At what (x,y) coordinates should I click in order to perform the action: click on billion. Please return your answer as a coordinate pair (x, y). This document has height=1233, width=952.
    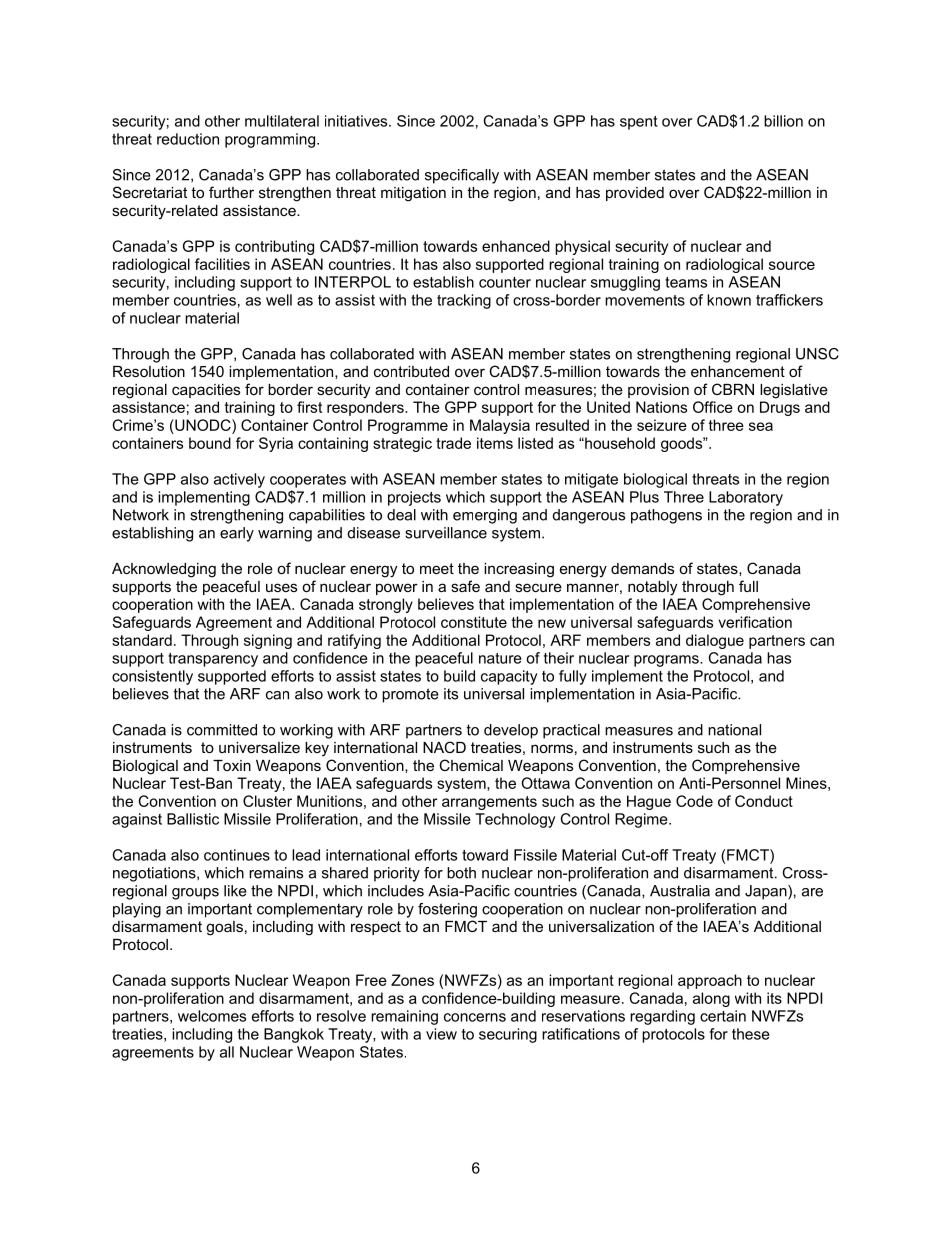
    Looking at the image, I should click on (783, 121).
